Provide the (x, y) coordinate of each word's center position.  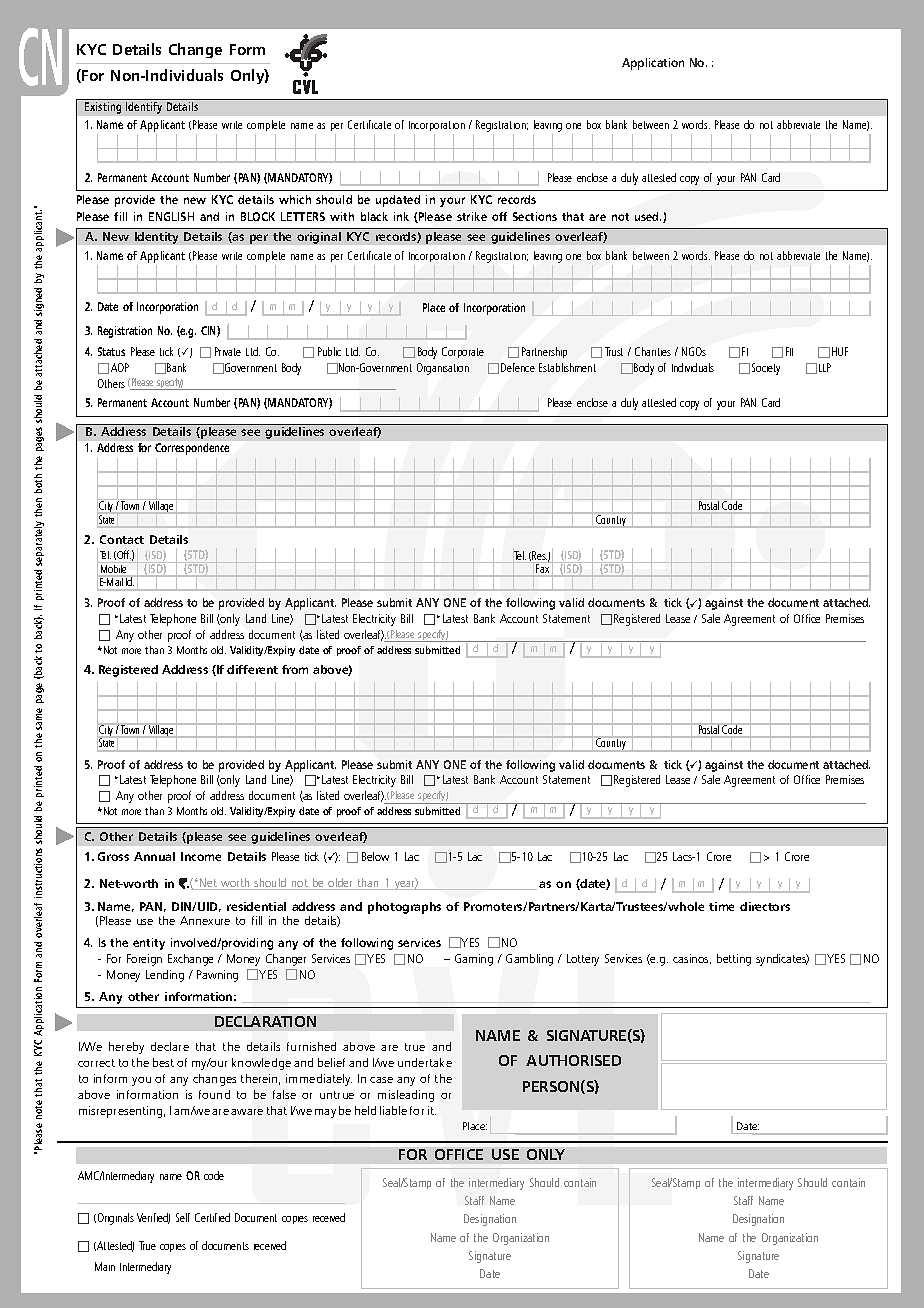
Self (183, 1217)
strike (472, 216)
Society (766, 369)
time (721, 906)
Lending (165, 976)
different (252, 669)
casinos (692, 959)
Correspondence (192, 449)
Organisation (443, 369)
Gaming (474, 960)
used (648, 216)
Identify (144, 108)
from (295, 669)
